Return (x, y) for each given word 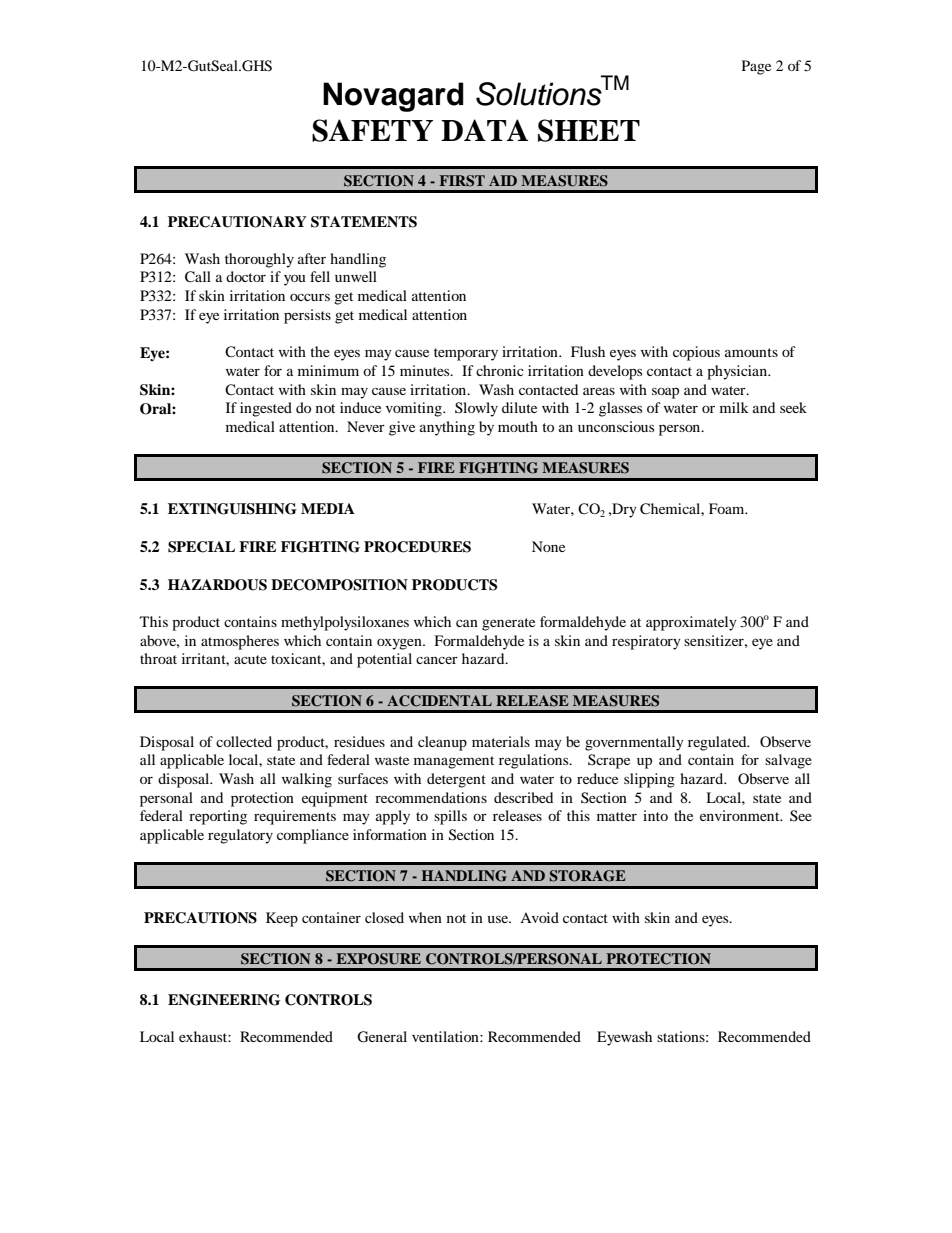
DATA (484, 130)
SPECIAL (201, 547)
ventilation (446, 1036)
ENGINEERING (224, 1000)
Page (756, 67)
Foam (728, 508)
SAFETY (372, 130)
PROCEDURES (417, 547)
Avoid (539, 917)
